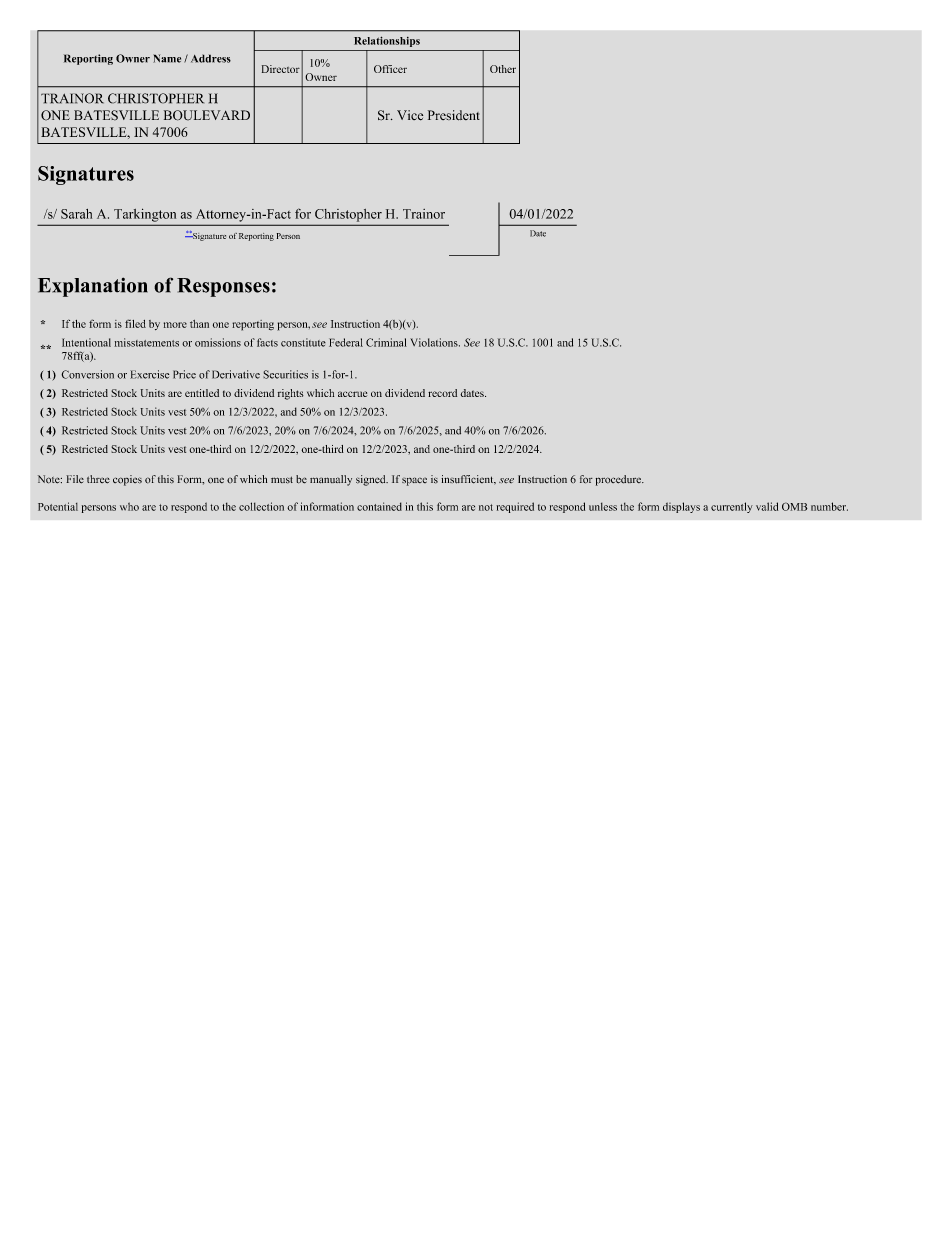  What do you see at coordinates (129, 506) in the image?
I see `who` at bounding box center [129, 506].
